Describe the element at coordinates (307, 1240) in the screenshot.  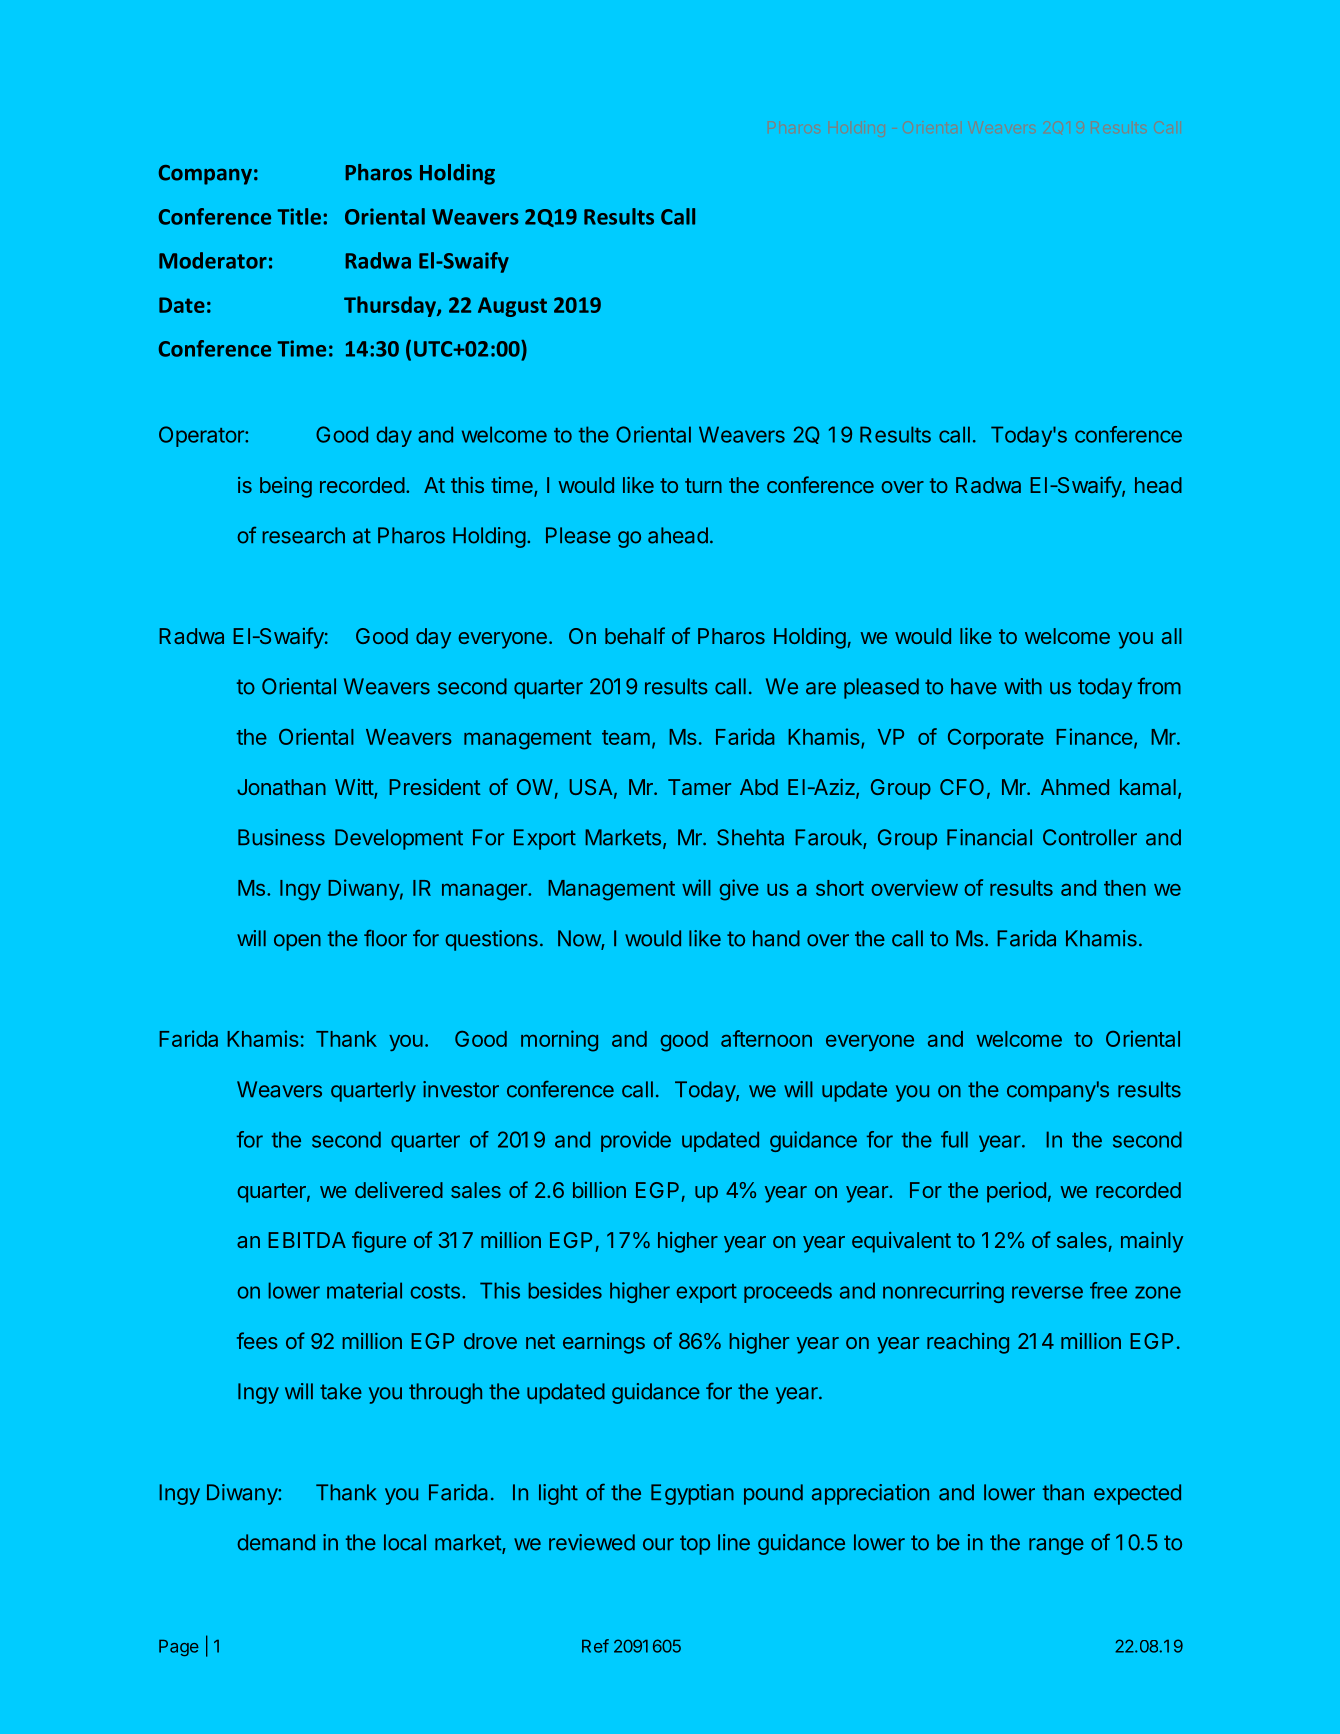
I see `EBITDA` at that location.
